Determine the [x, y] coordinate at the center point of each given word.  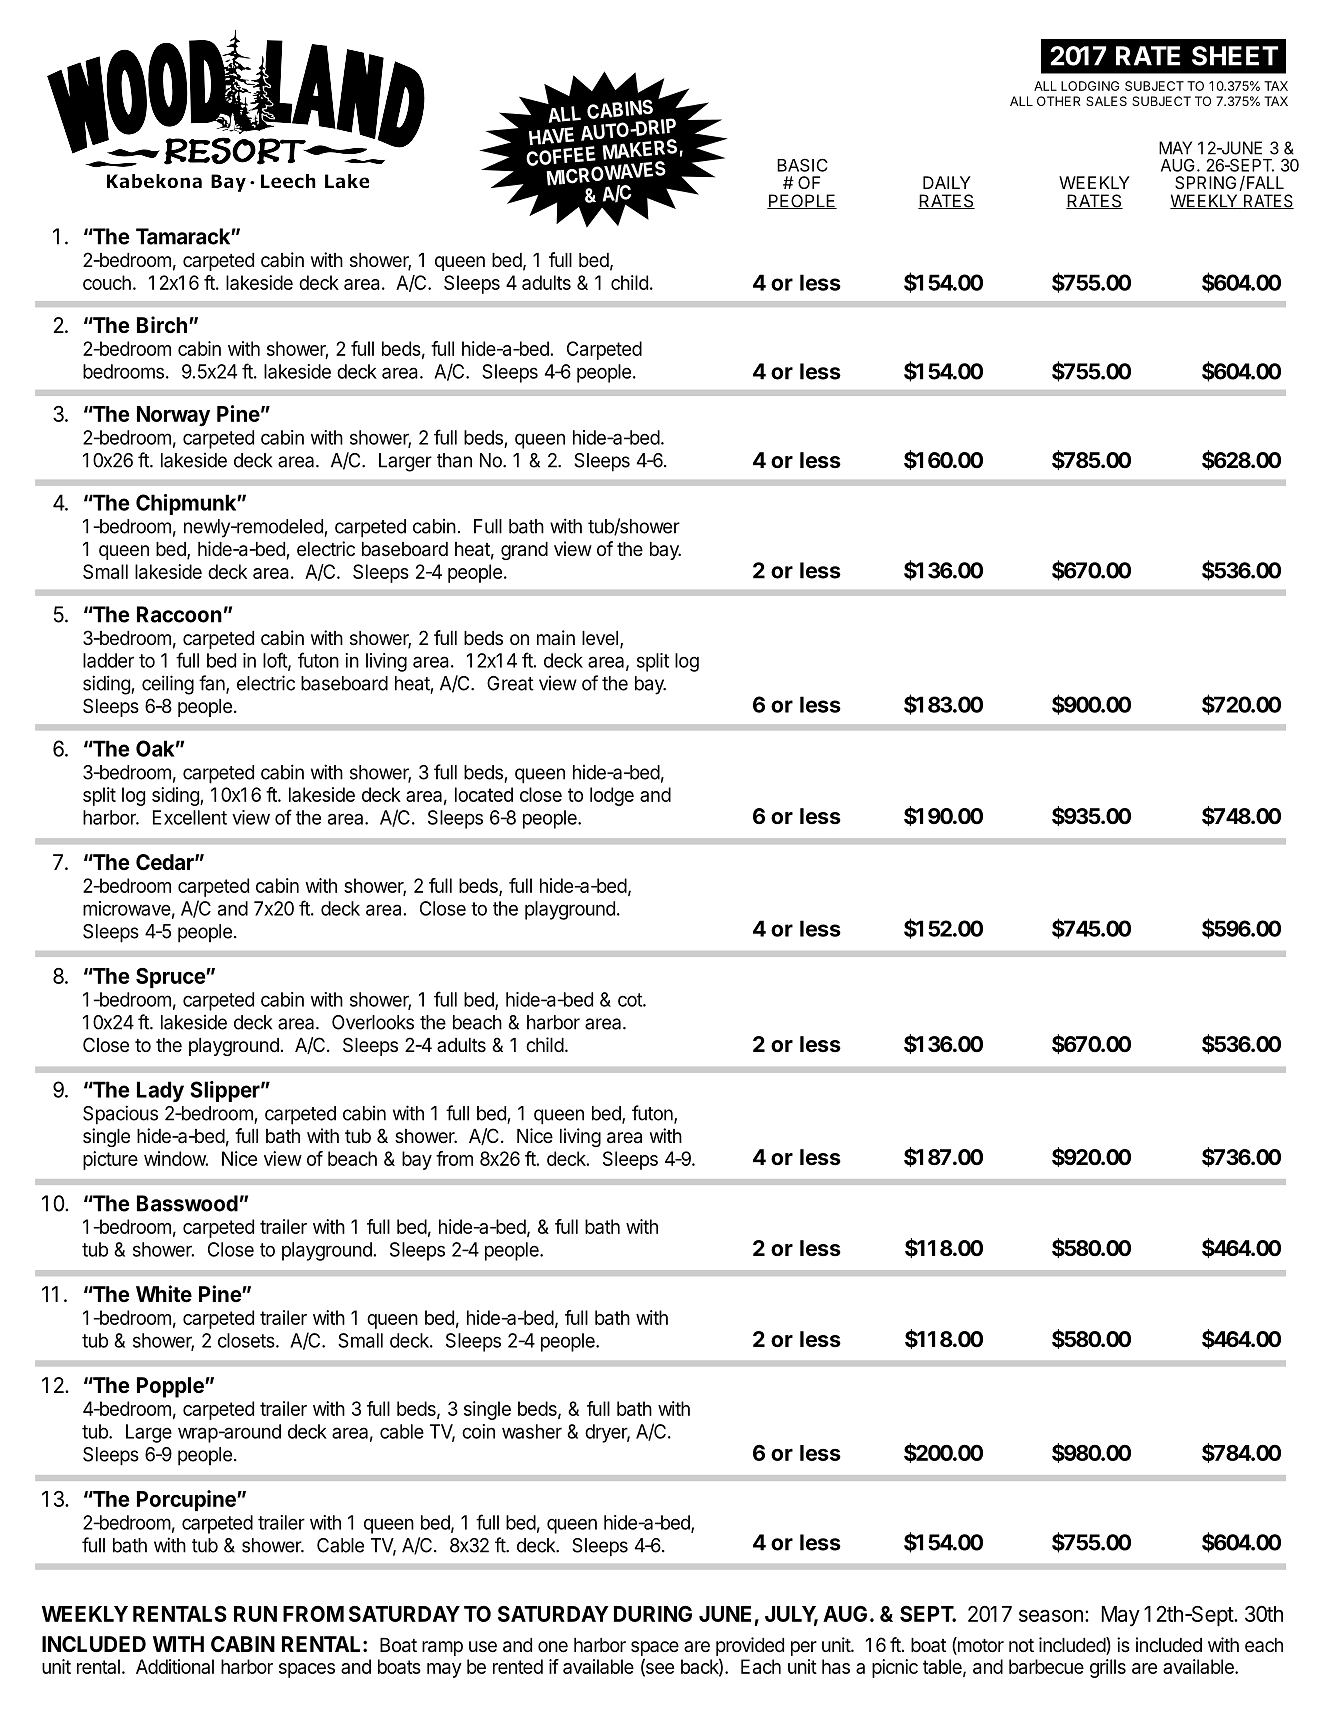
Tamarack [184, 236]
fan [213, 684]
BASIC [802, 165]
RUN [255, 1614]
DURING [653, 1614]
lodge [612, 796]
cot [631, 1000]
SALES [1106, 101]
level [600, 638]
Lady [160, 1091]
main [556, 637]
